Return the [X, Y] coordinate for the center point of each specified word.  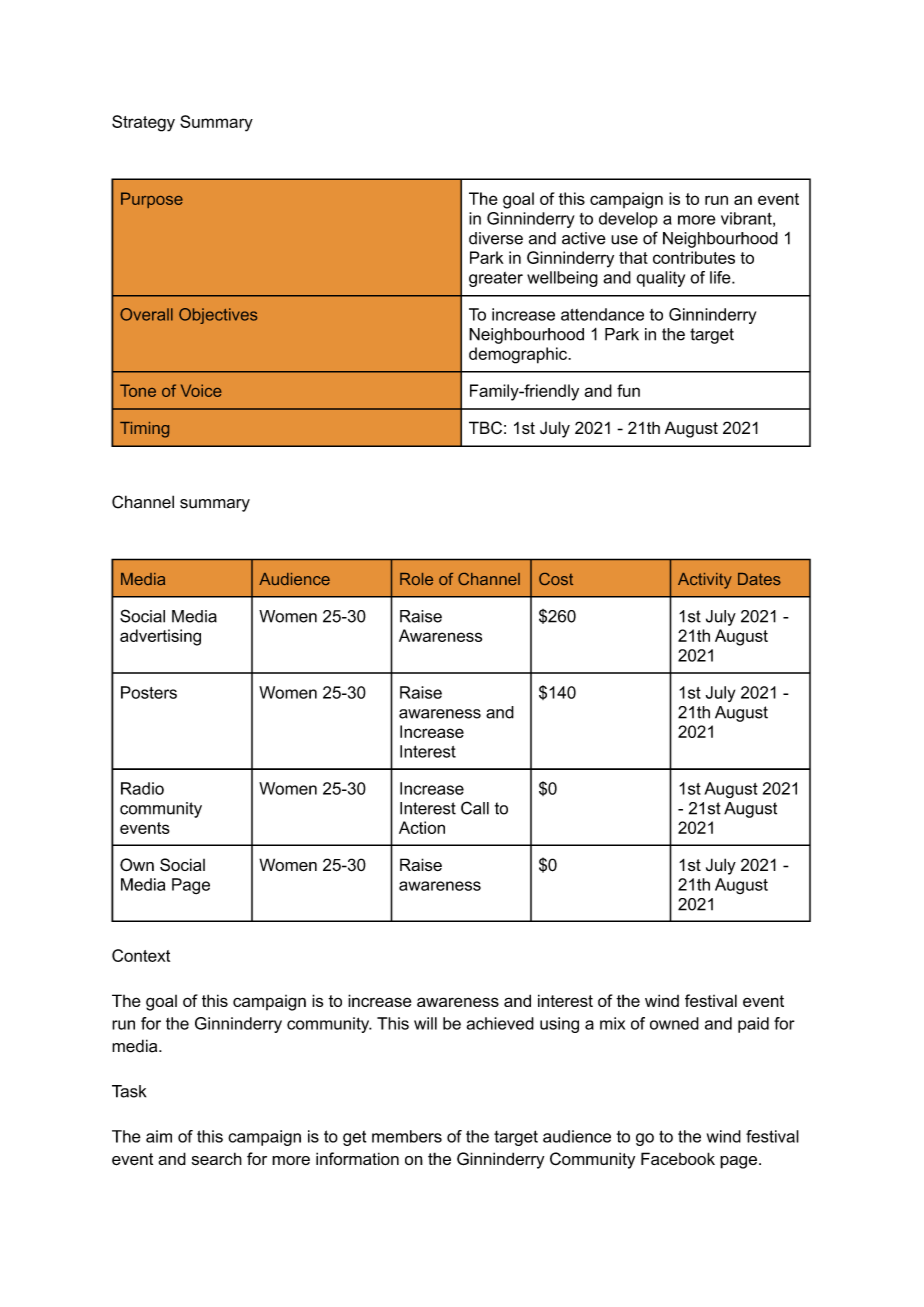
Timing [144, 430]
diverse [496, 238]
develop [628, 220]
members [407, 1136]
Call [475, 808]
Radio [142, 788]
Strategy [143, 123]
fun [628, 390]
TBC [485, 427]
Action [422, 827]
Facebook [678, 1158]
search [217, 1158]
